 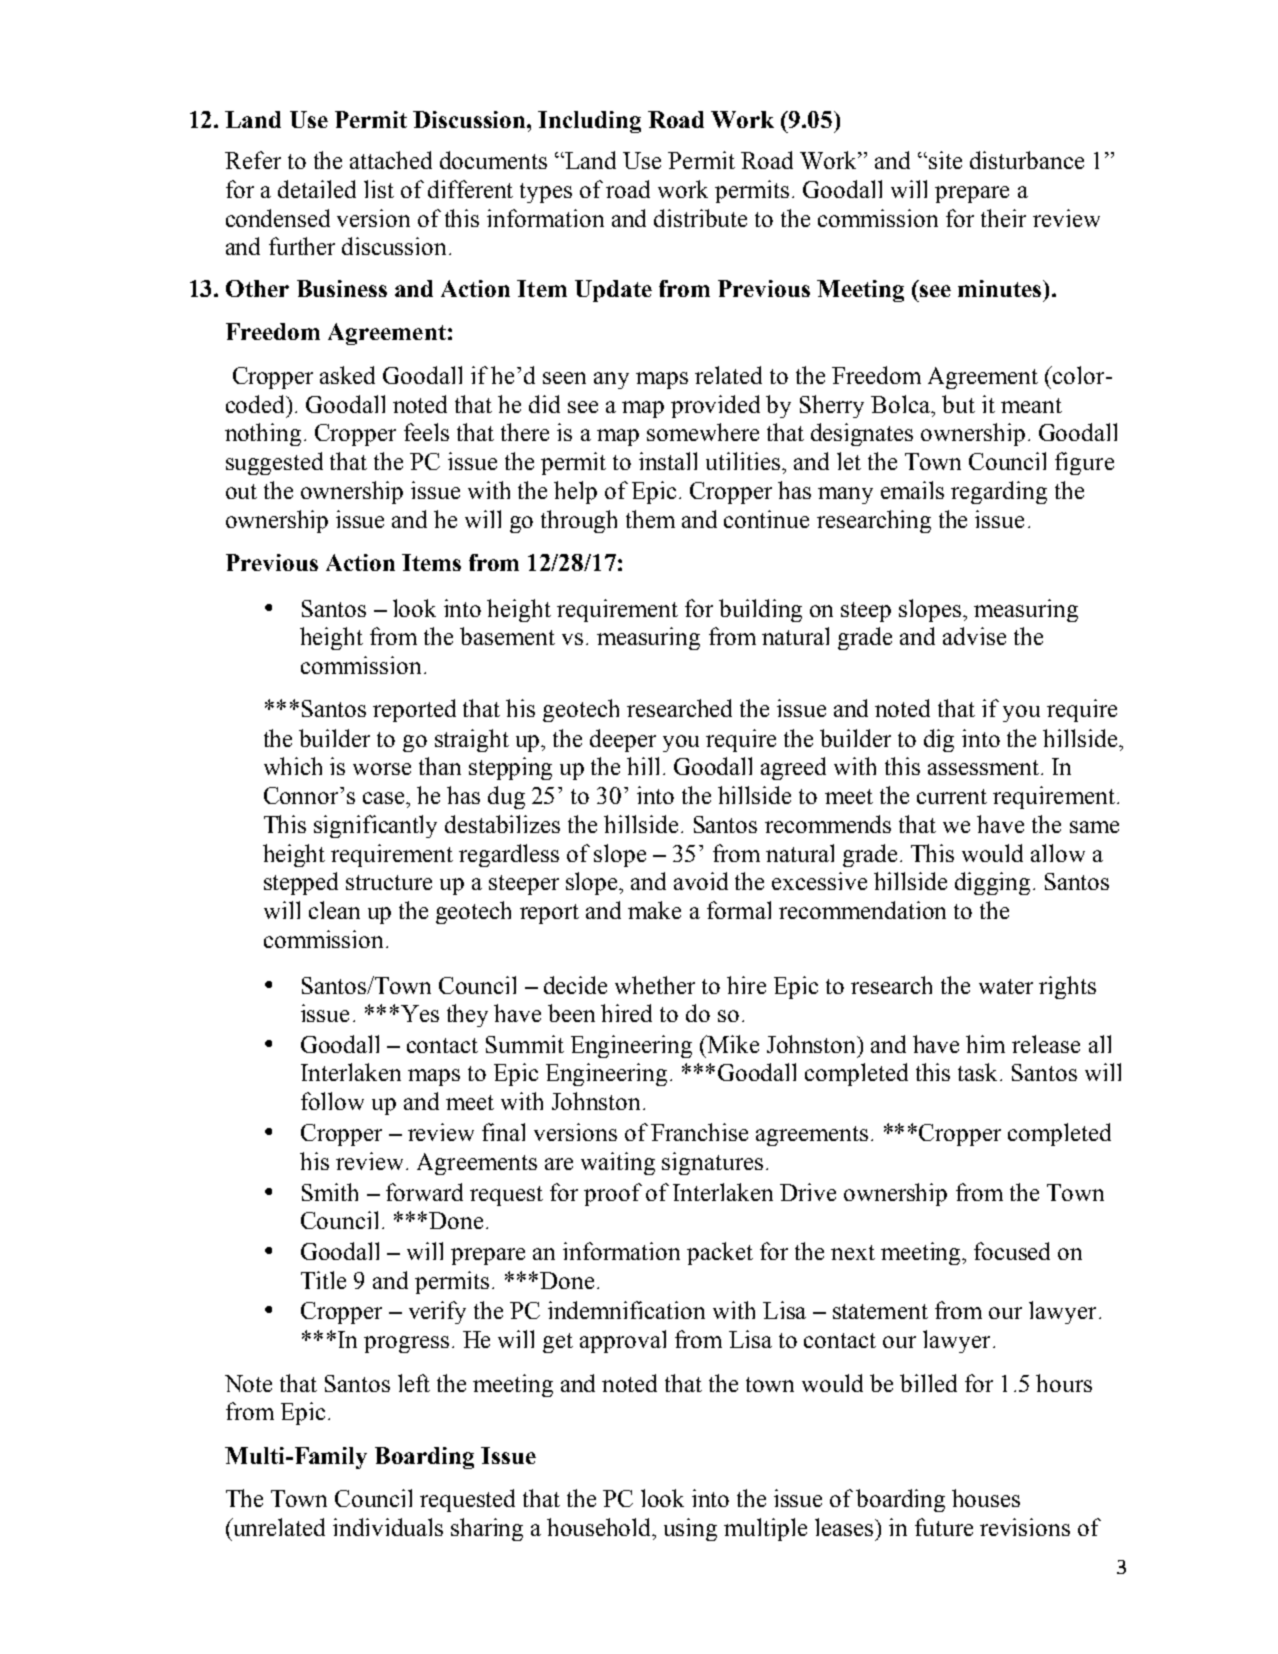 I want to click on water, so click(x=1006, y=986).
